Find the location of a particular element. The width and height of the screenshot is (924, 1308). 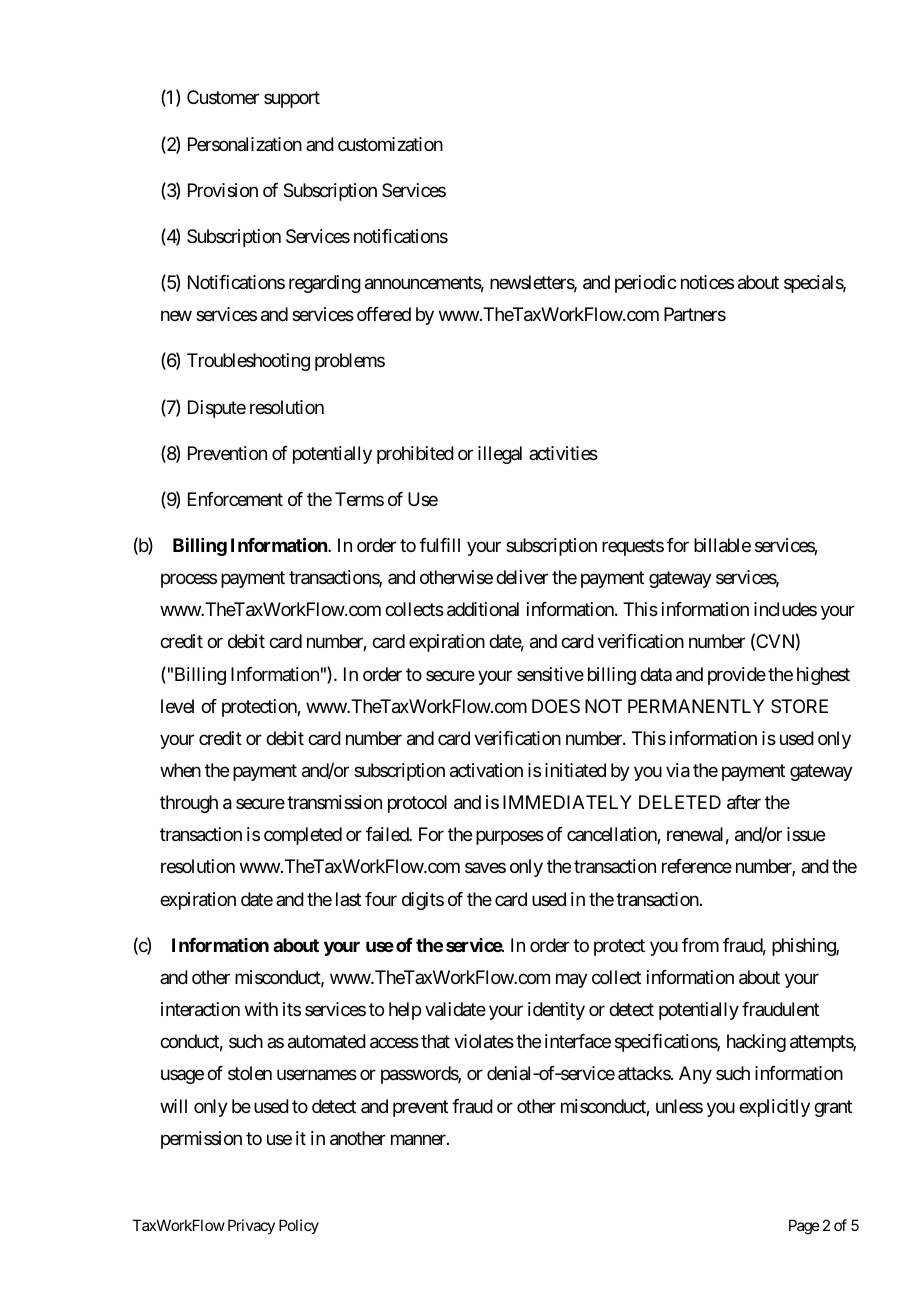

illegal is located at coordinates (500, 455).
